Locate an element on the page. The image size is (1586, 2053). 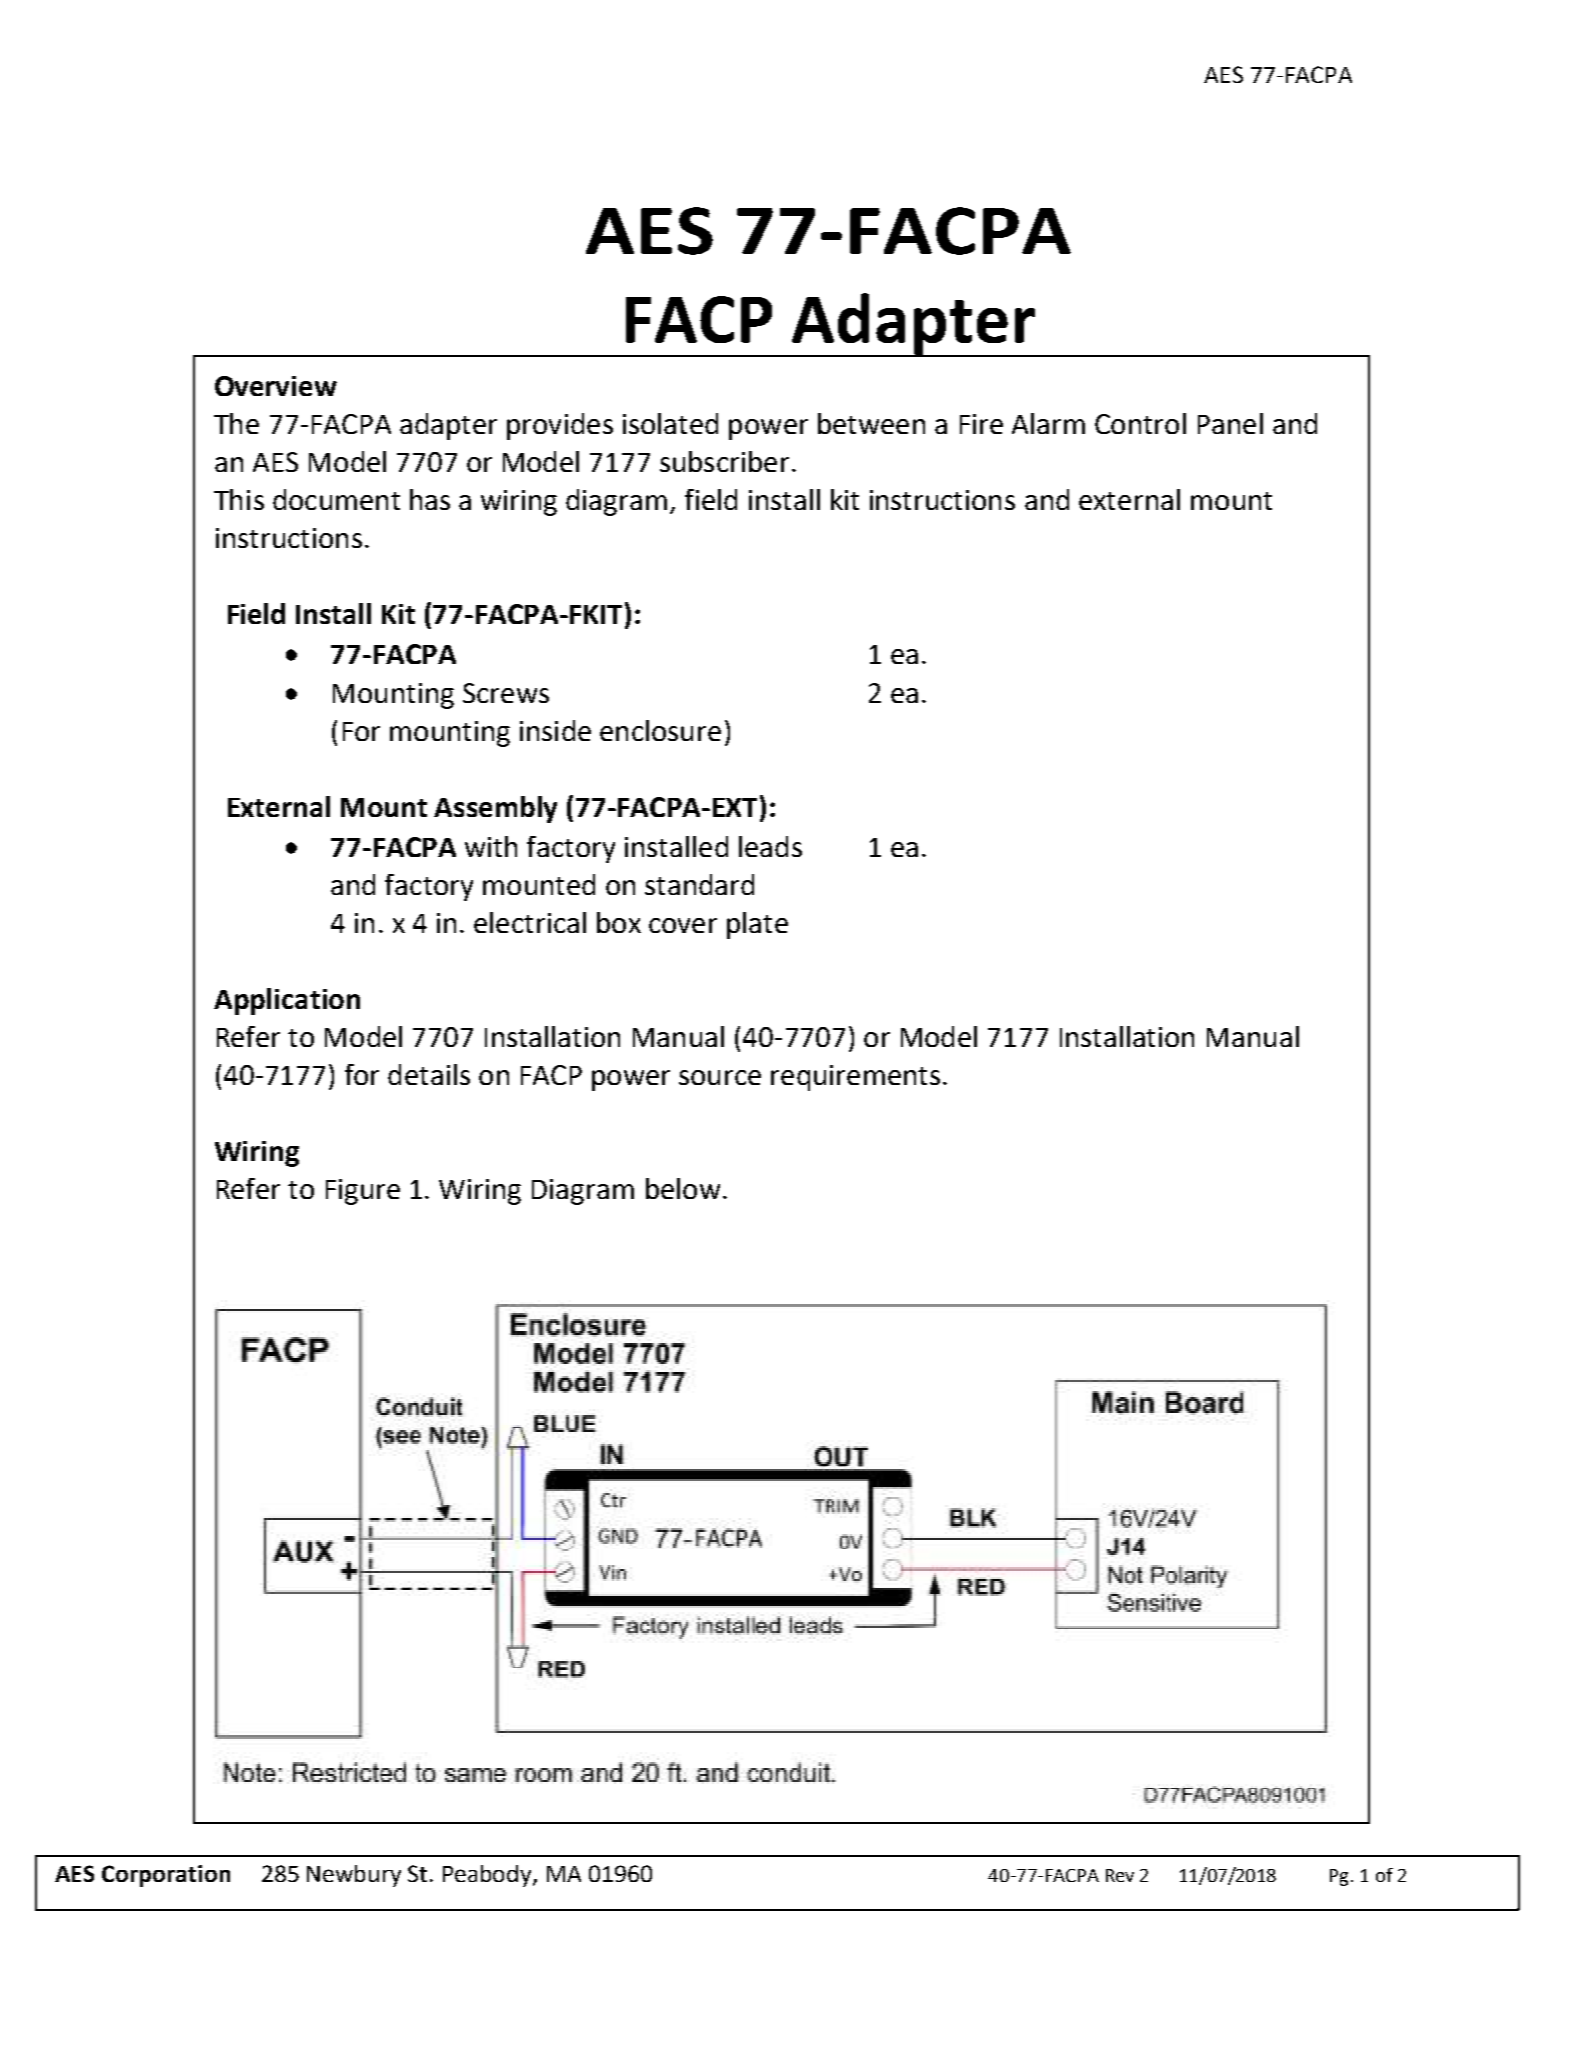
enclosure is located at coordinates (660, 730).
